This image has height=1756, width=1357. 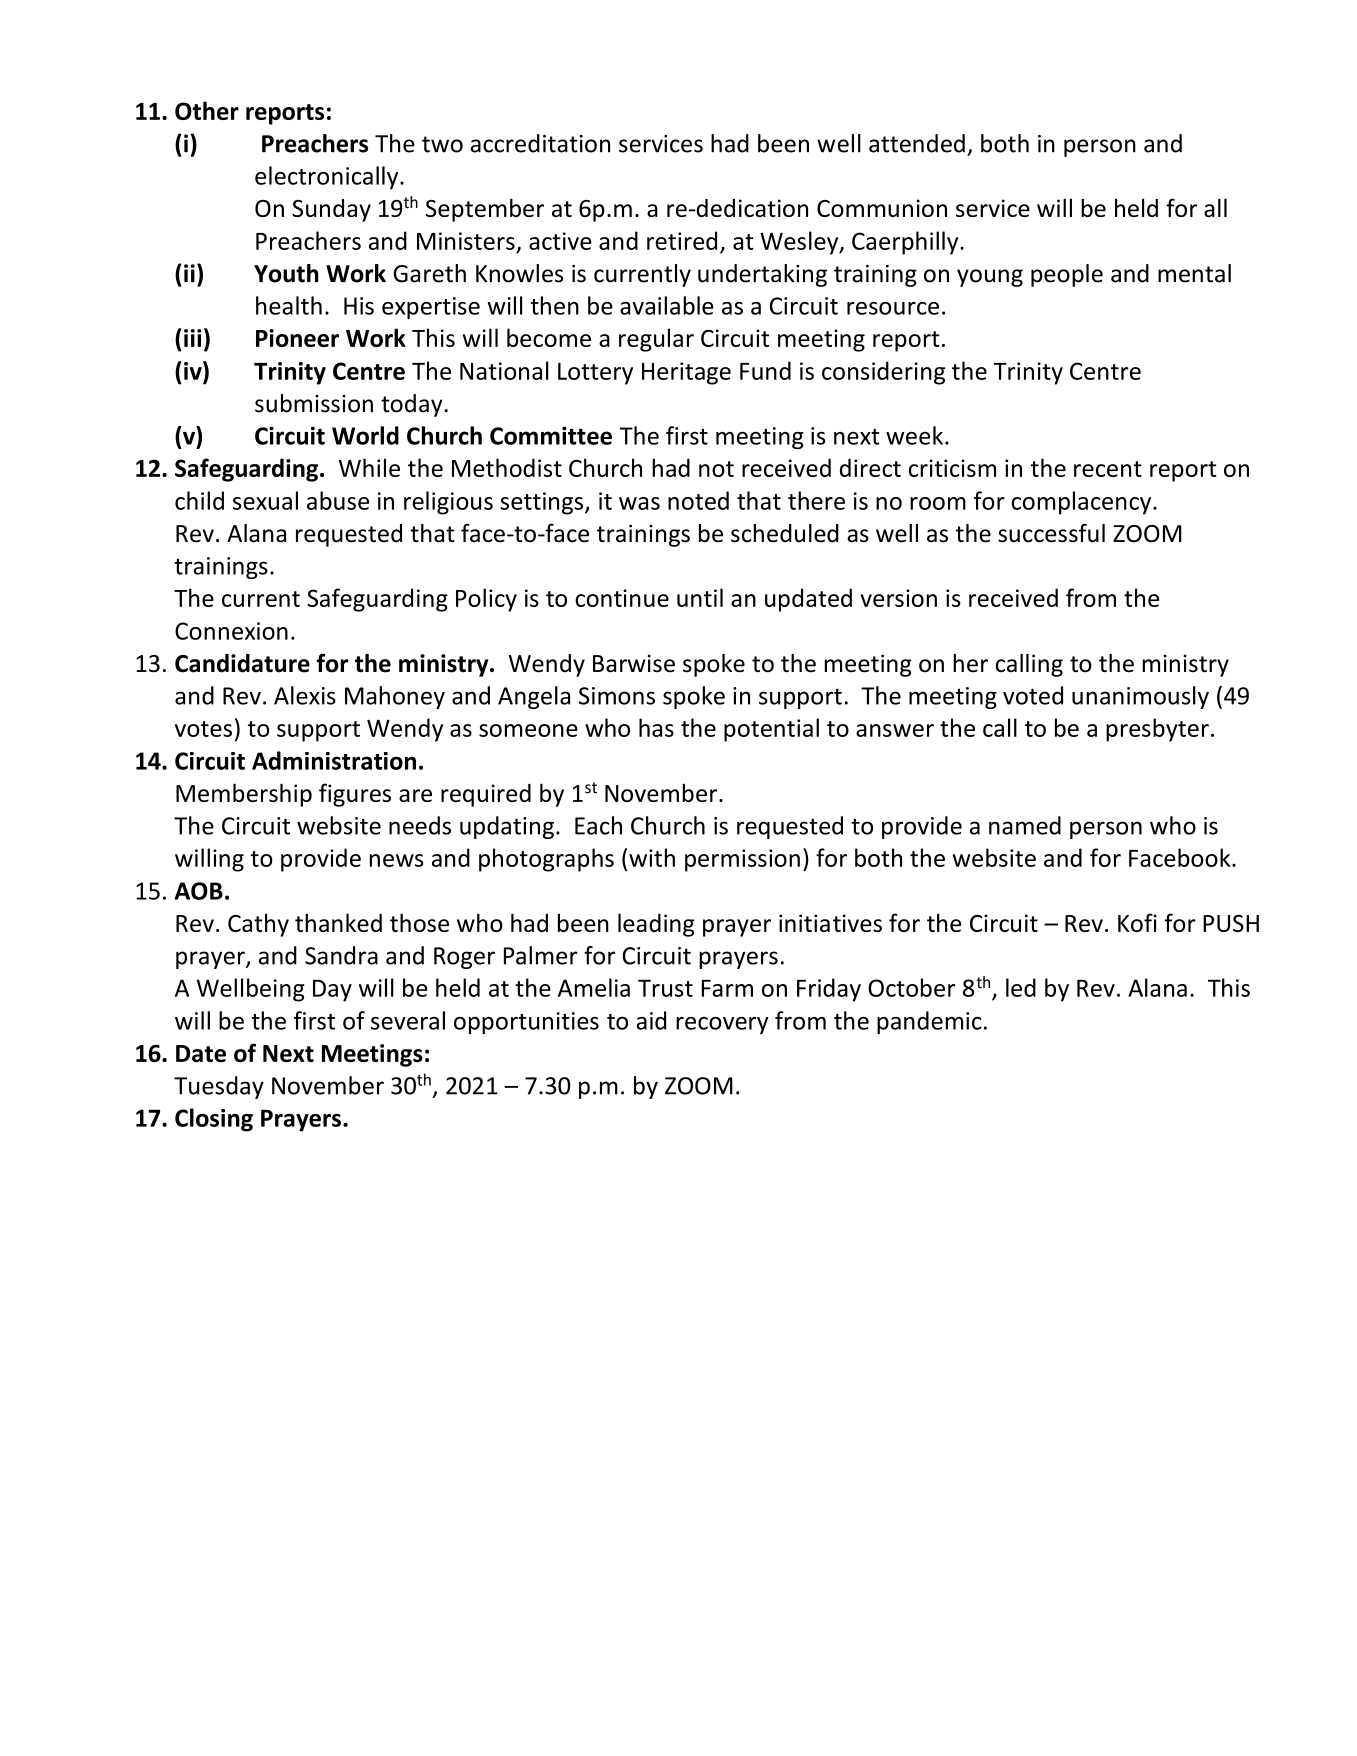 I want to click on leading, so click(x=656, y=925).
